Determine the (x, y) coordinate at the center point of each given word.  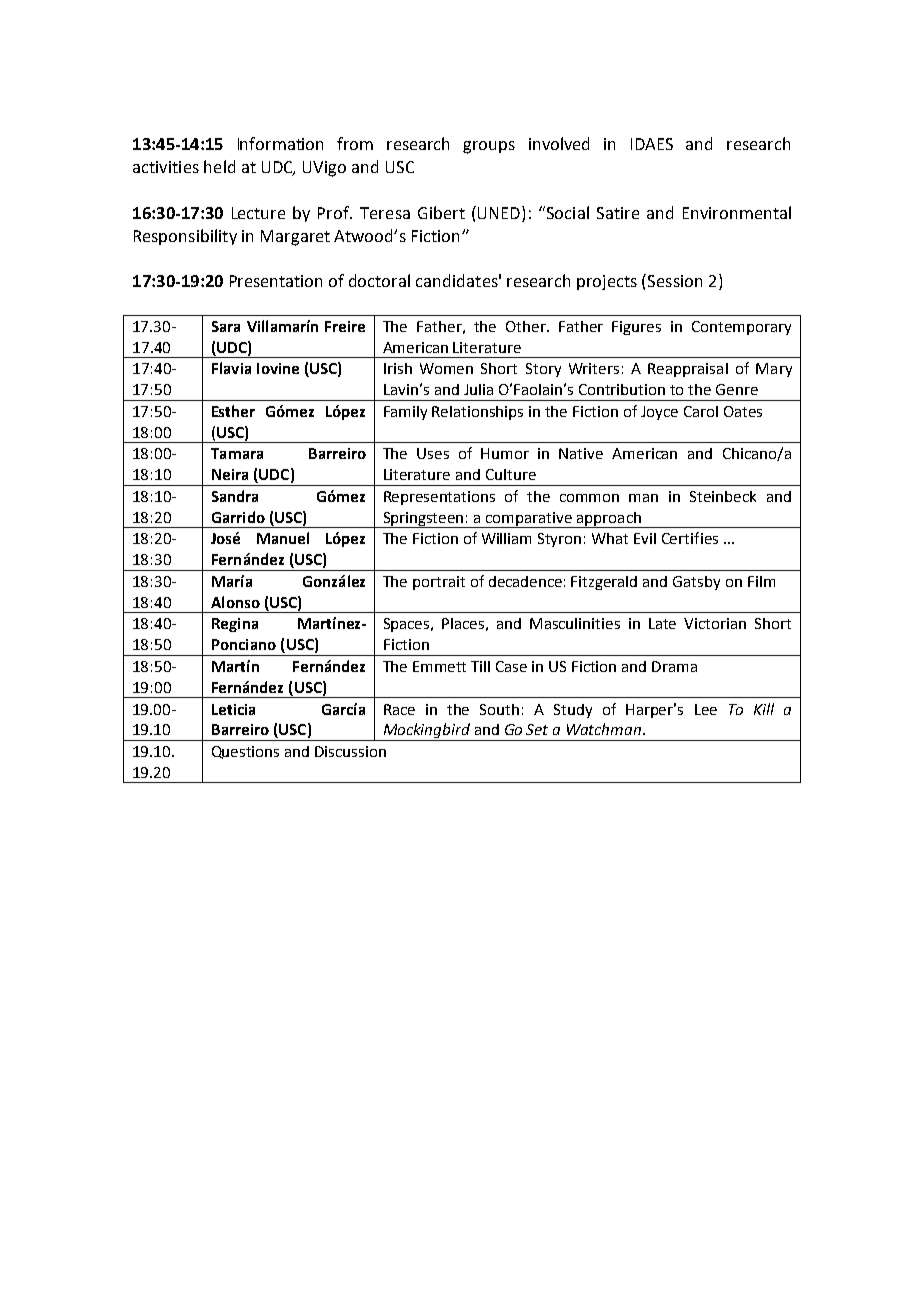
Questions (245, 752)
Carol (701, 411)
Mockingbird (427, 732)
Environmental (737, 212)
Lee (706, 709)
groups (489, 147)
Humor (505, 453)
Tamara (237, 453)
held (219, 166)
